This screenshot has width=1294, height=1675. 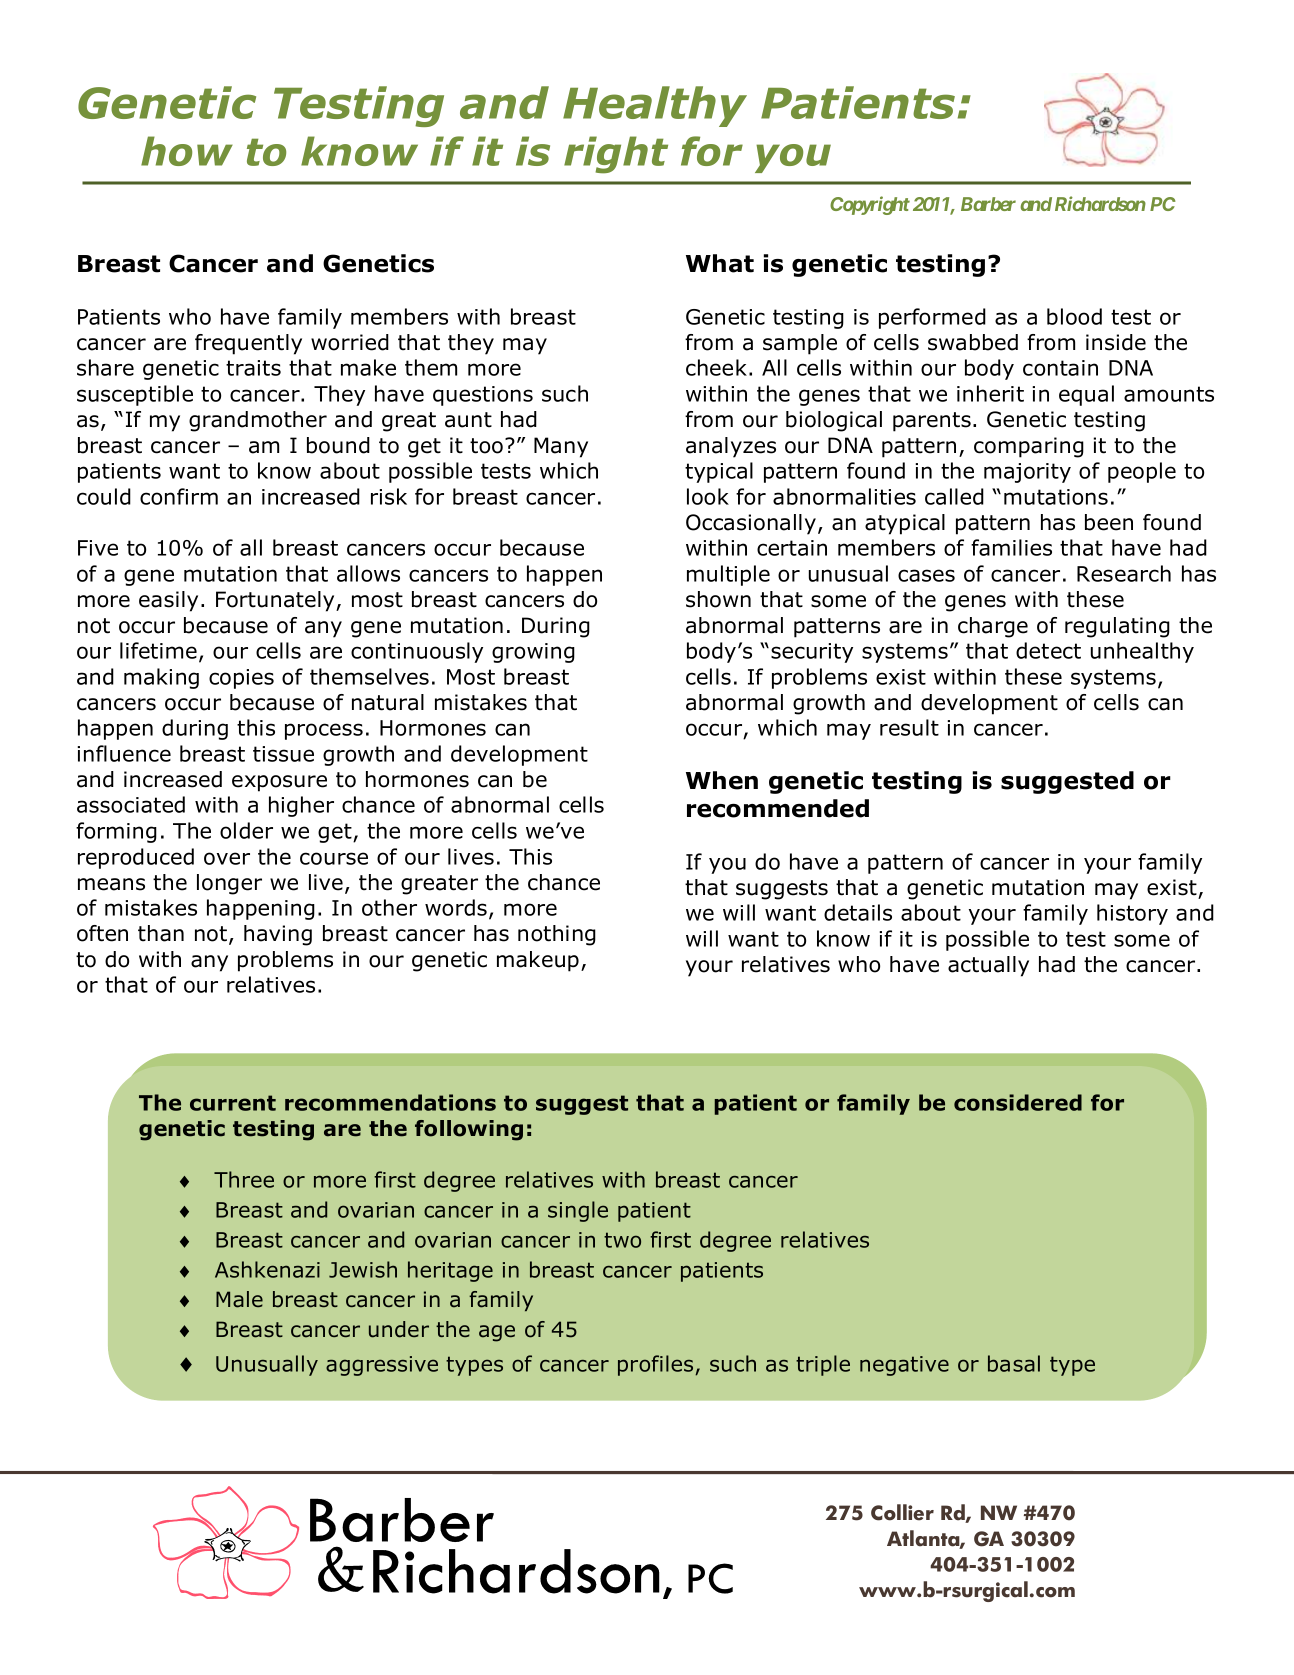 I want to click on What, so click(x=720, y=263).
